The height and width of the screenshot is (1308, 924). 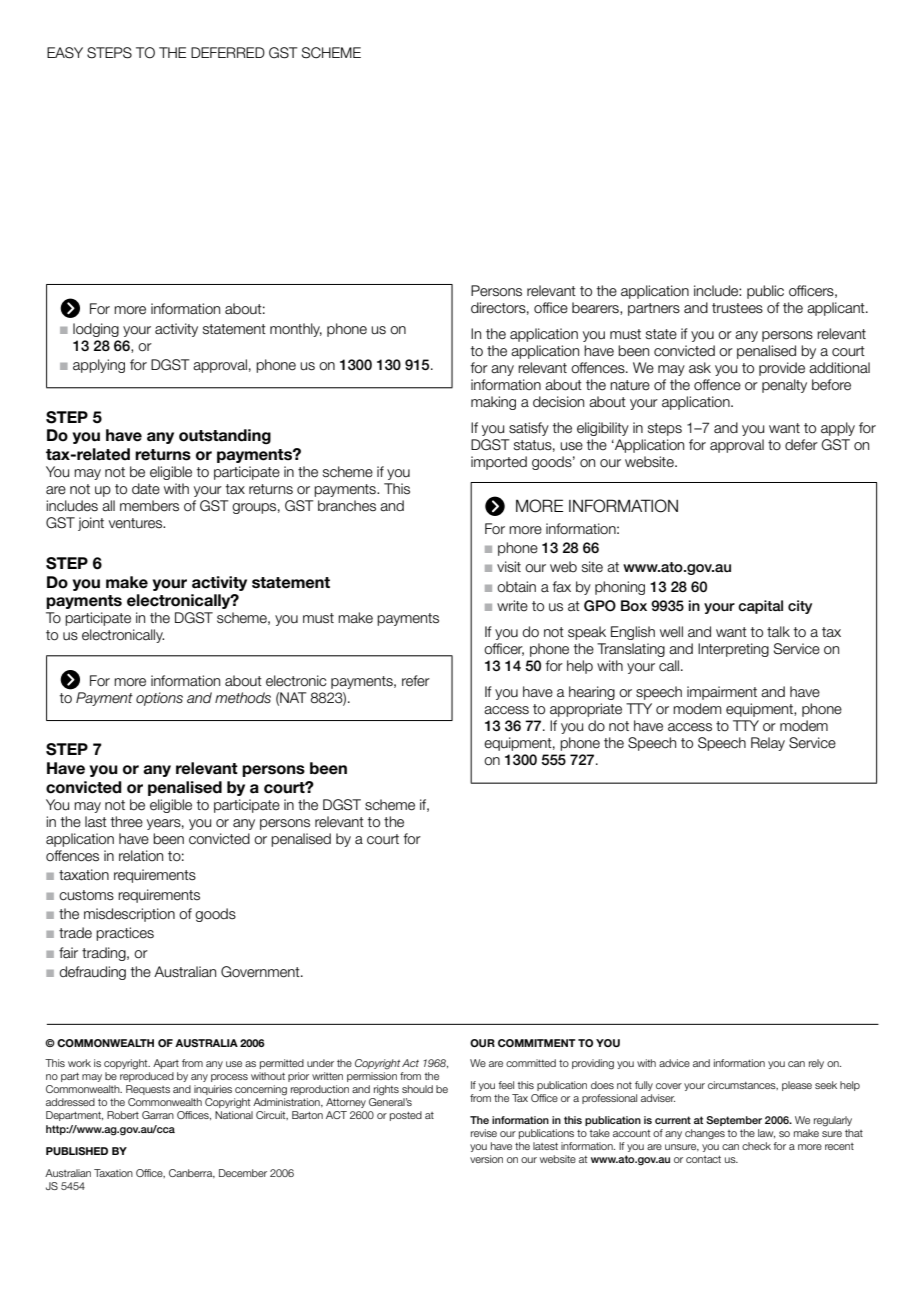 I want to click on Relay, so click(x=768, y=744).
